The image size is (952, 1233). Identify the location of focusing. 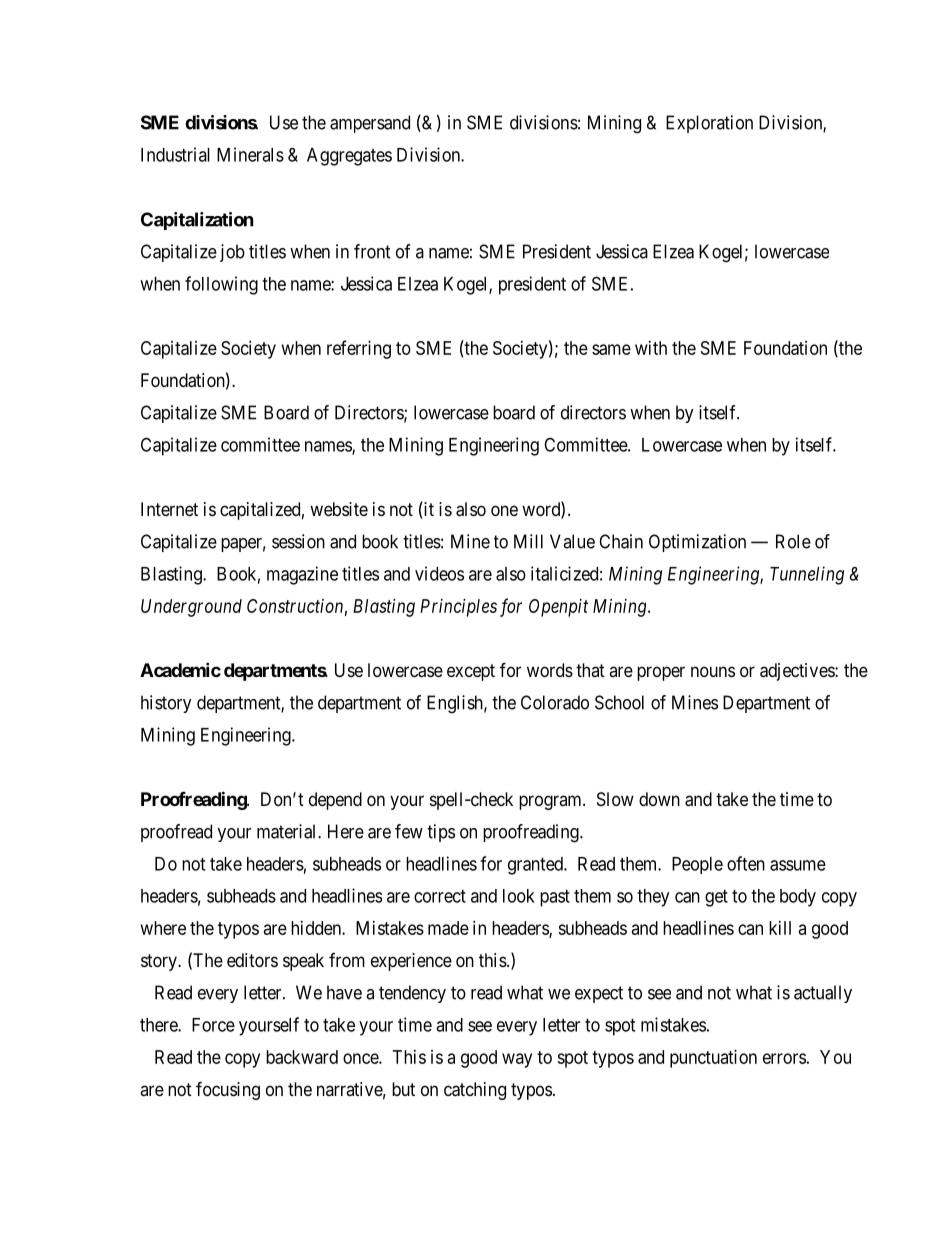
(228, 1090).
